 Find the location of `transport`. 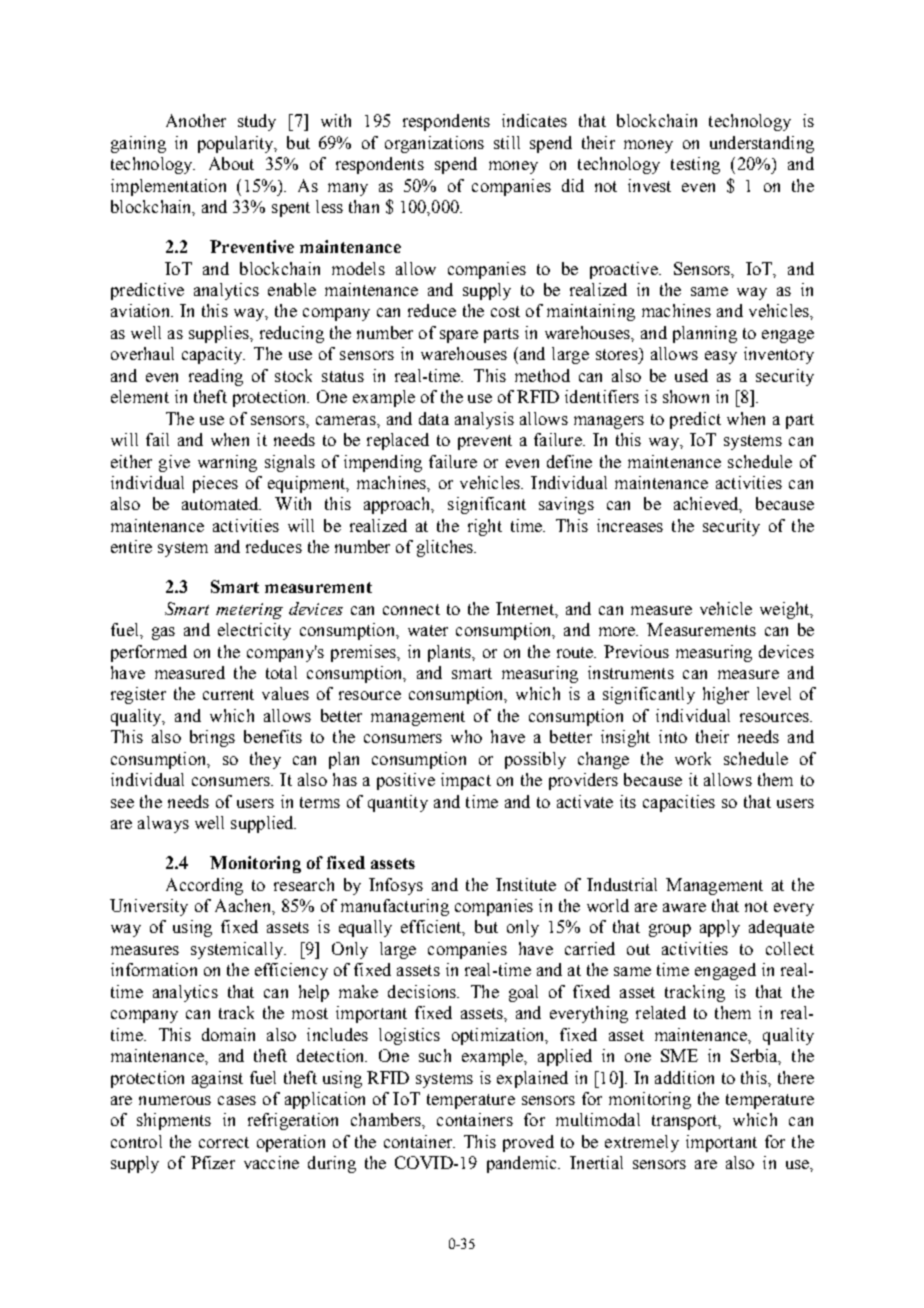

transport is located at coordinates (686, 1122).
